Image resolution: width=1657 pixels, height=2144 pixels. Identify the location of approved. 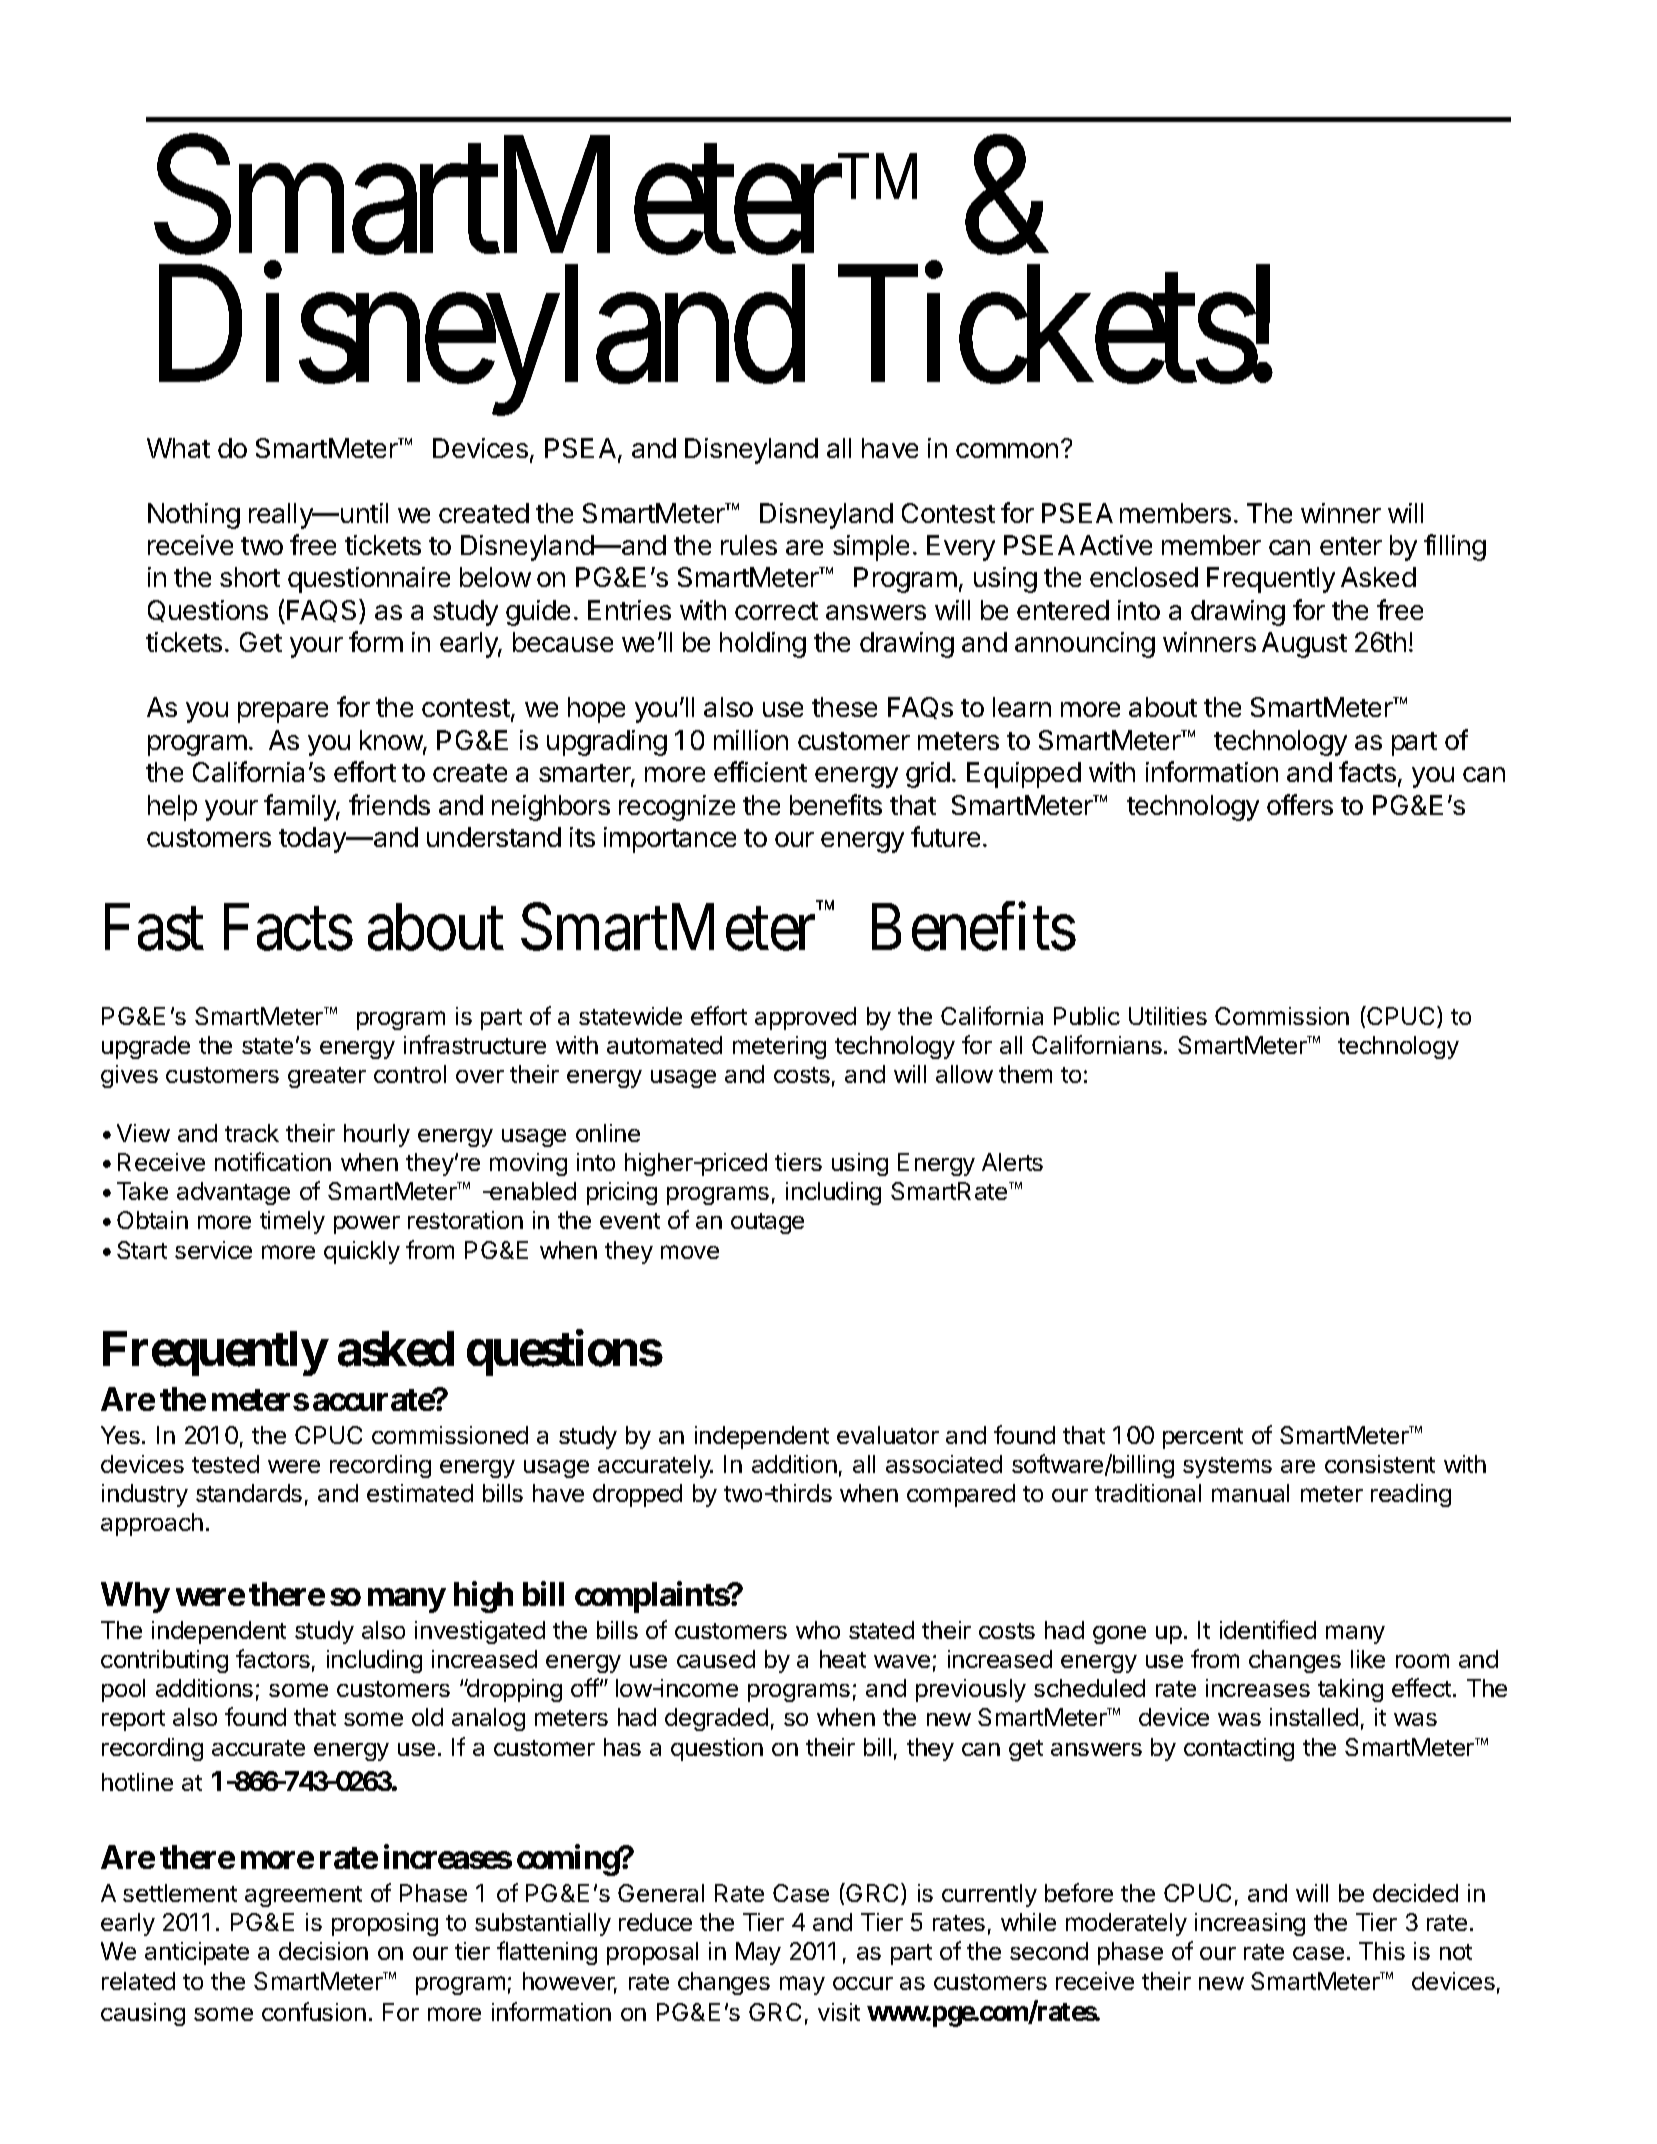
(805, 1018).
